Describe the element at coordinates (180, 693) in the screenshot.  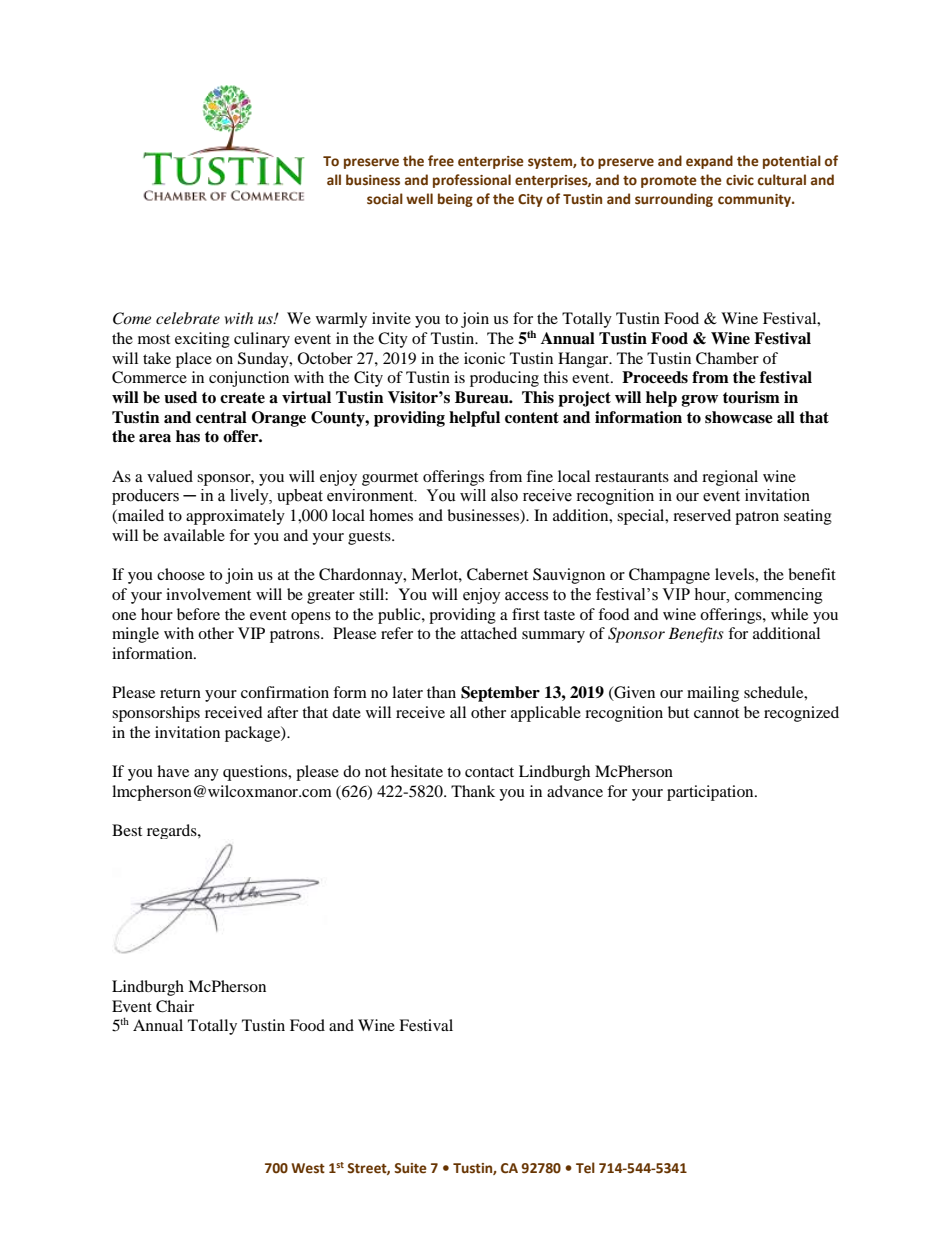
I see `return` at that location.
